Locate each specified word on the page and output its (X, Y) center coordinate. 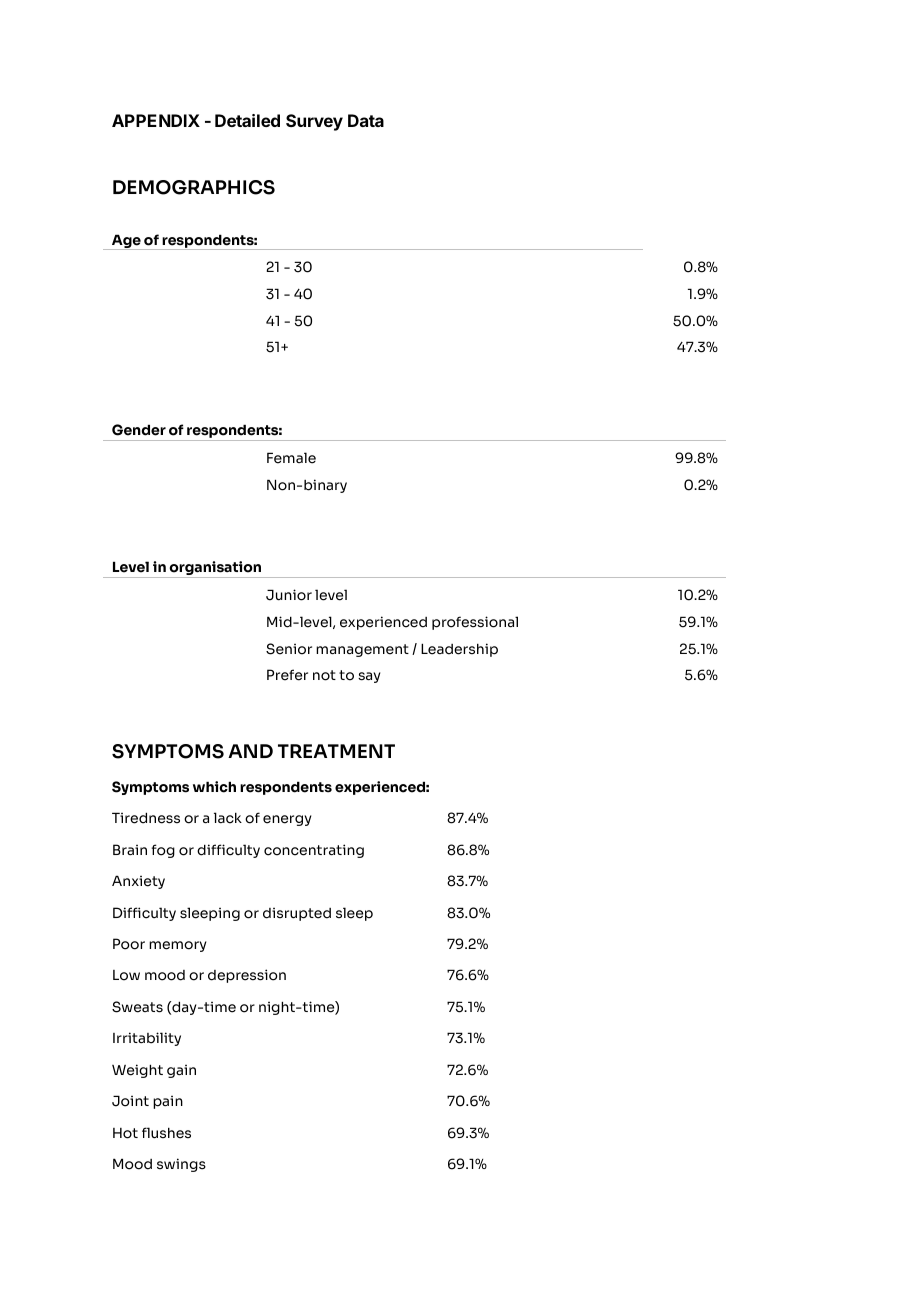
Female (291, 458)
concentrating (314, 851)
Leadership (459, 650)
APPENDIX (156, 120)
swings (181, 1165)
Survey (314, 122)
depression (247, 976)
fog (163, 851)
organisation (216, 569)
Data (366, 120)
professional (475, 623)
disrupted (297, 914)
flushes (166, 1133)
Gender (139, 430)
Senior (289, 649)
